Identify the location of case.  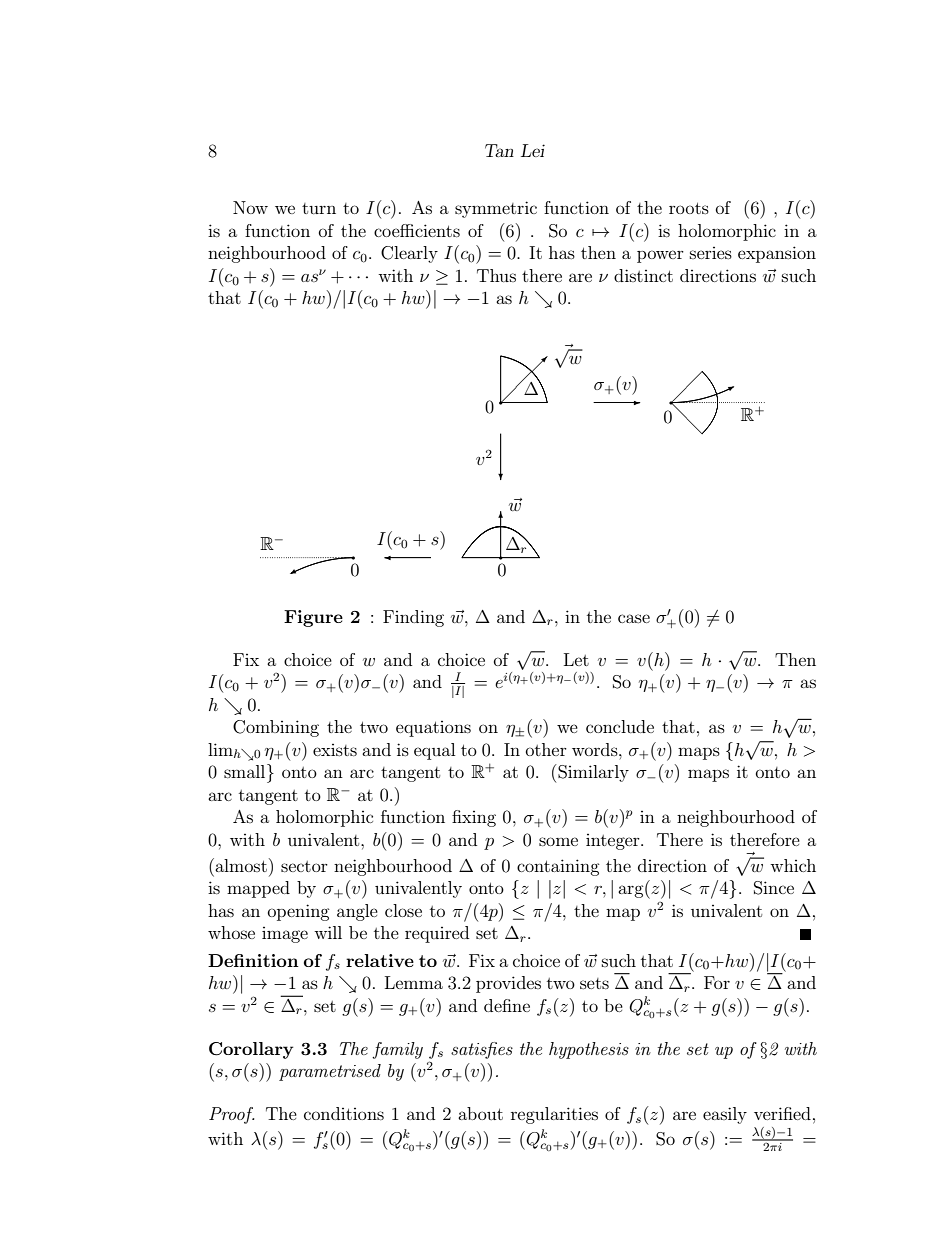
(634, 618).
